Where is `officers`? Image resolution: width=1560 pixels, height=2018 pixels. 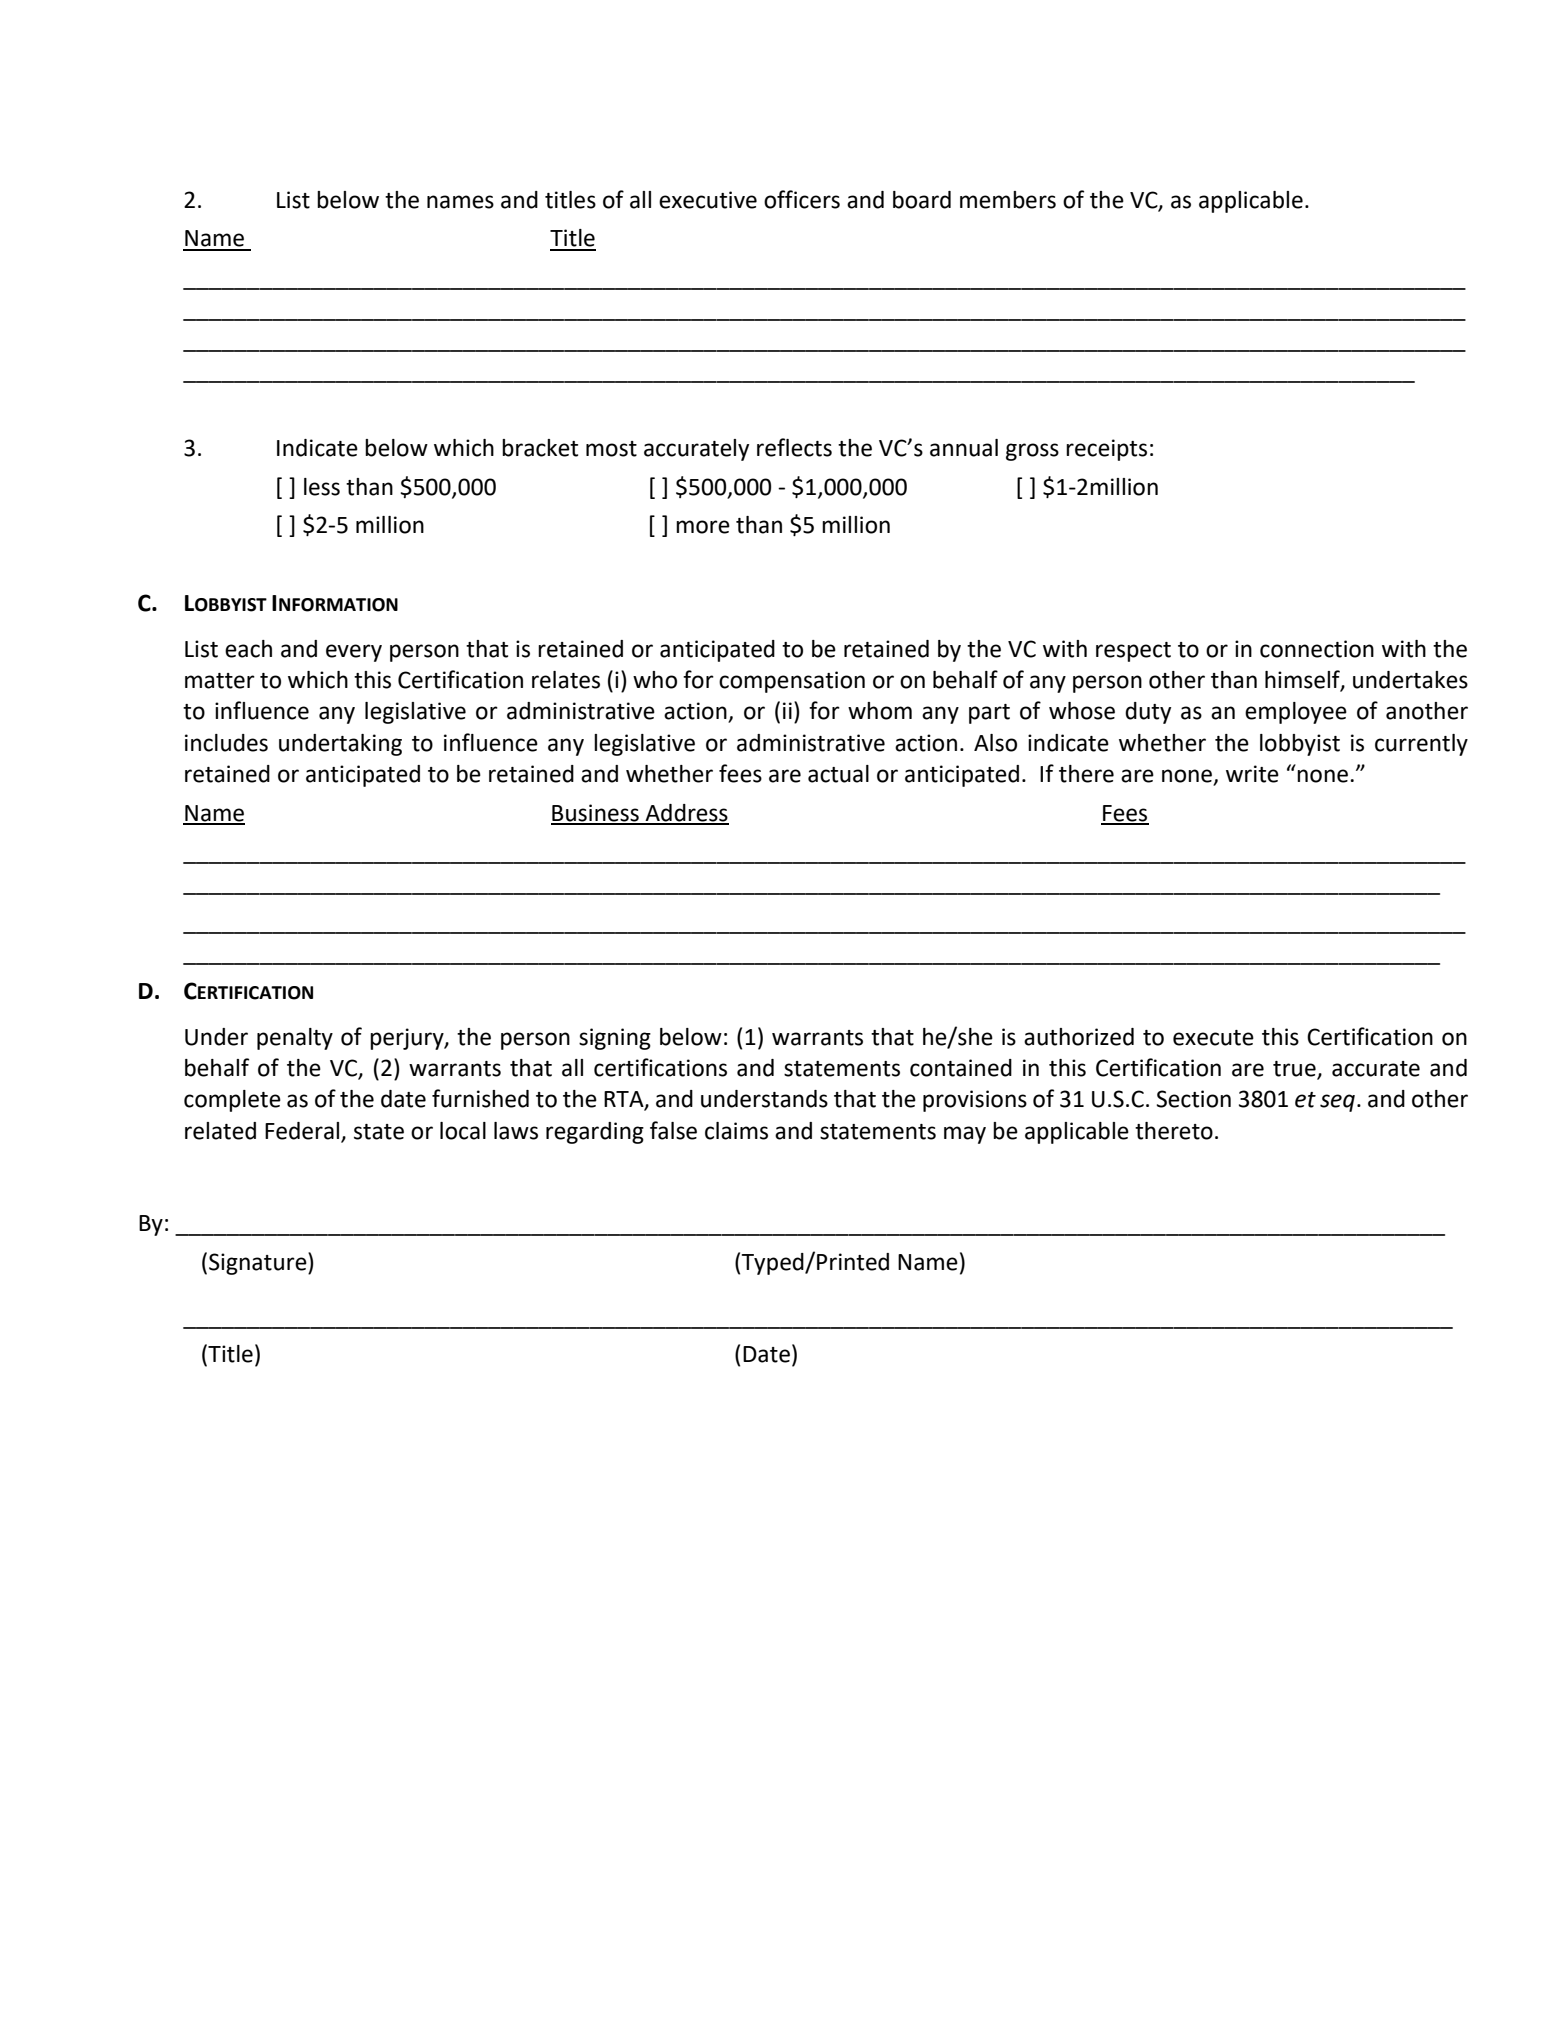 officers is located at coordinates (802, 199).
